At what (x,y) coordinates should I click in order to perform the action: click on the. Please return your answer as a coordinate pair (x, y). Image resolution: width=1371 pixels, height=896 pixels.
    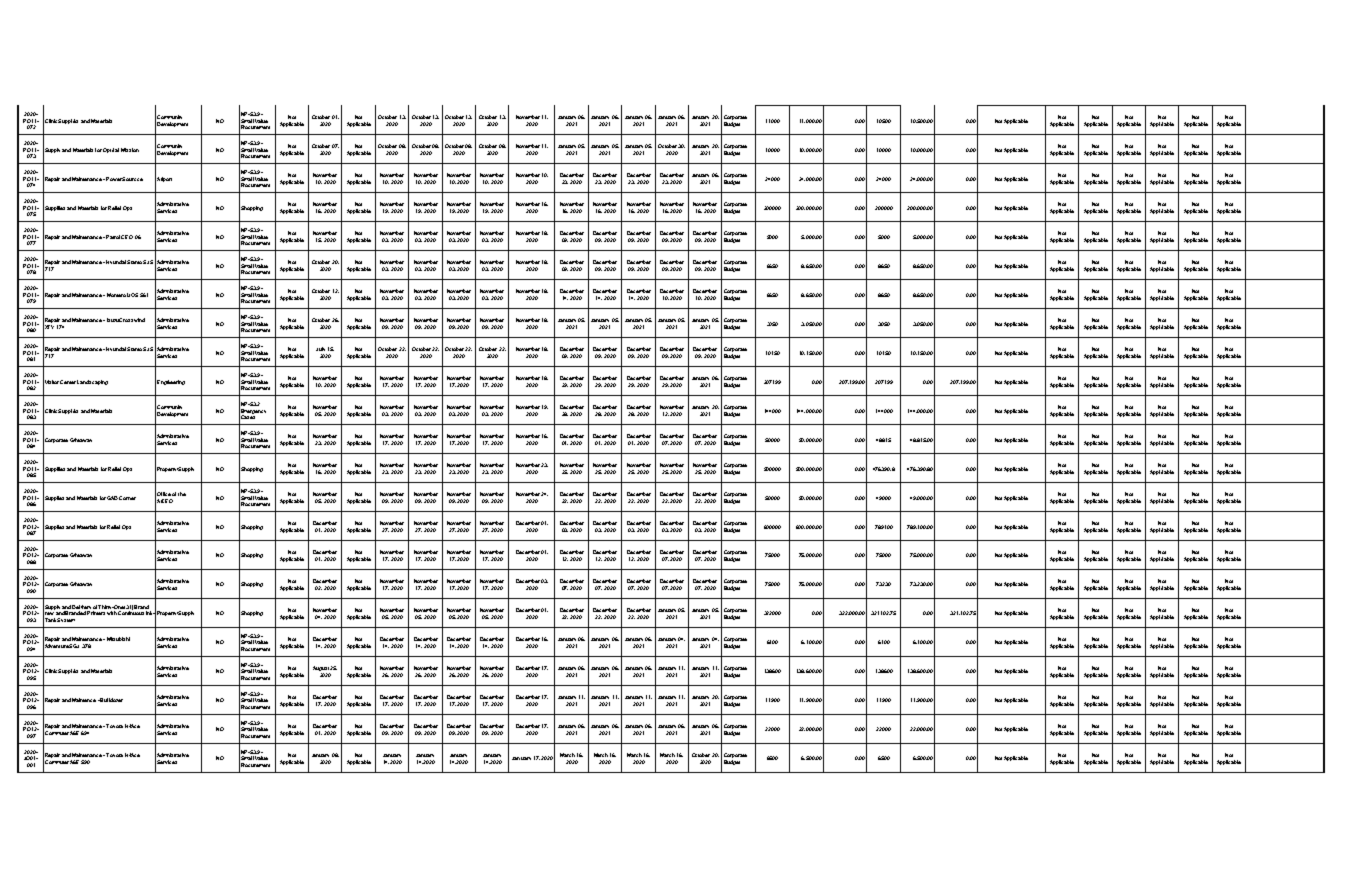
    Looking at the image, I should click on (182, 494).
